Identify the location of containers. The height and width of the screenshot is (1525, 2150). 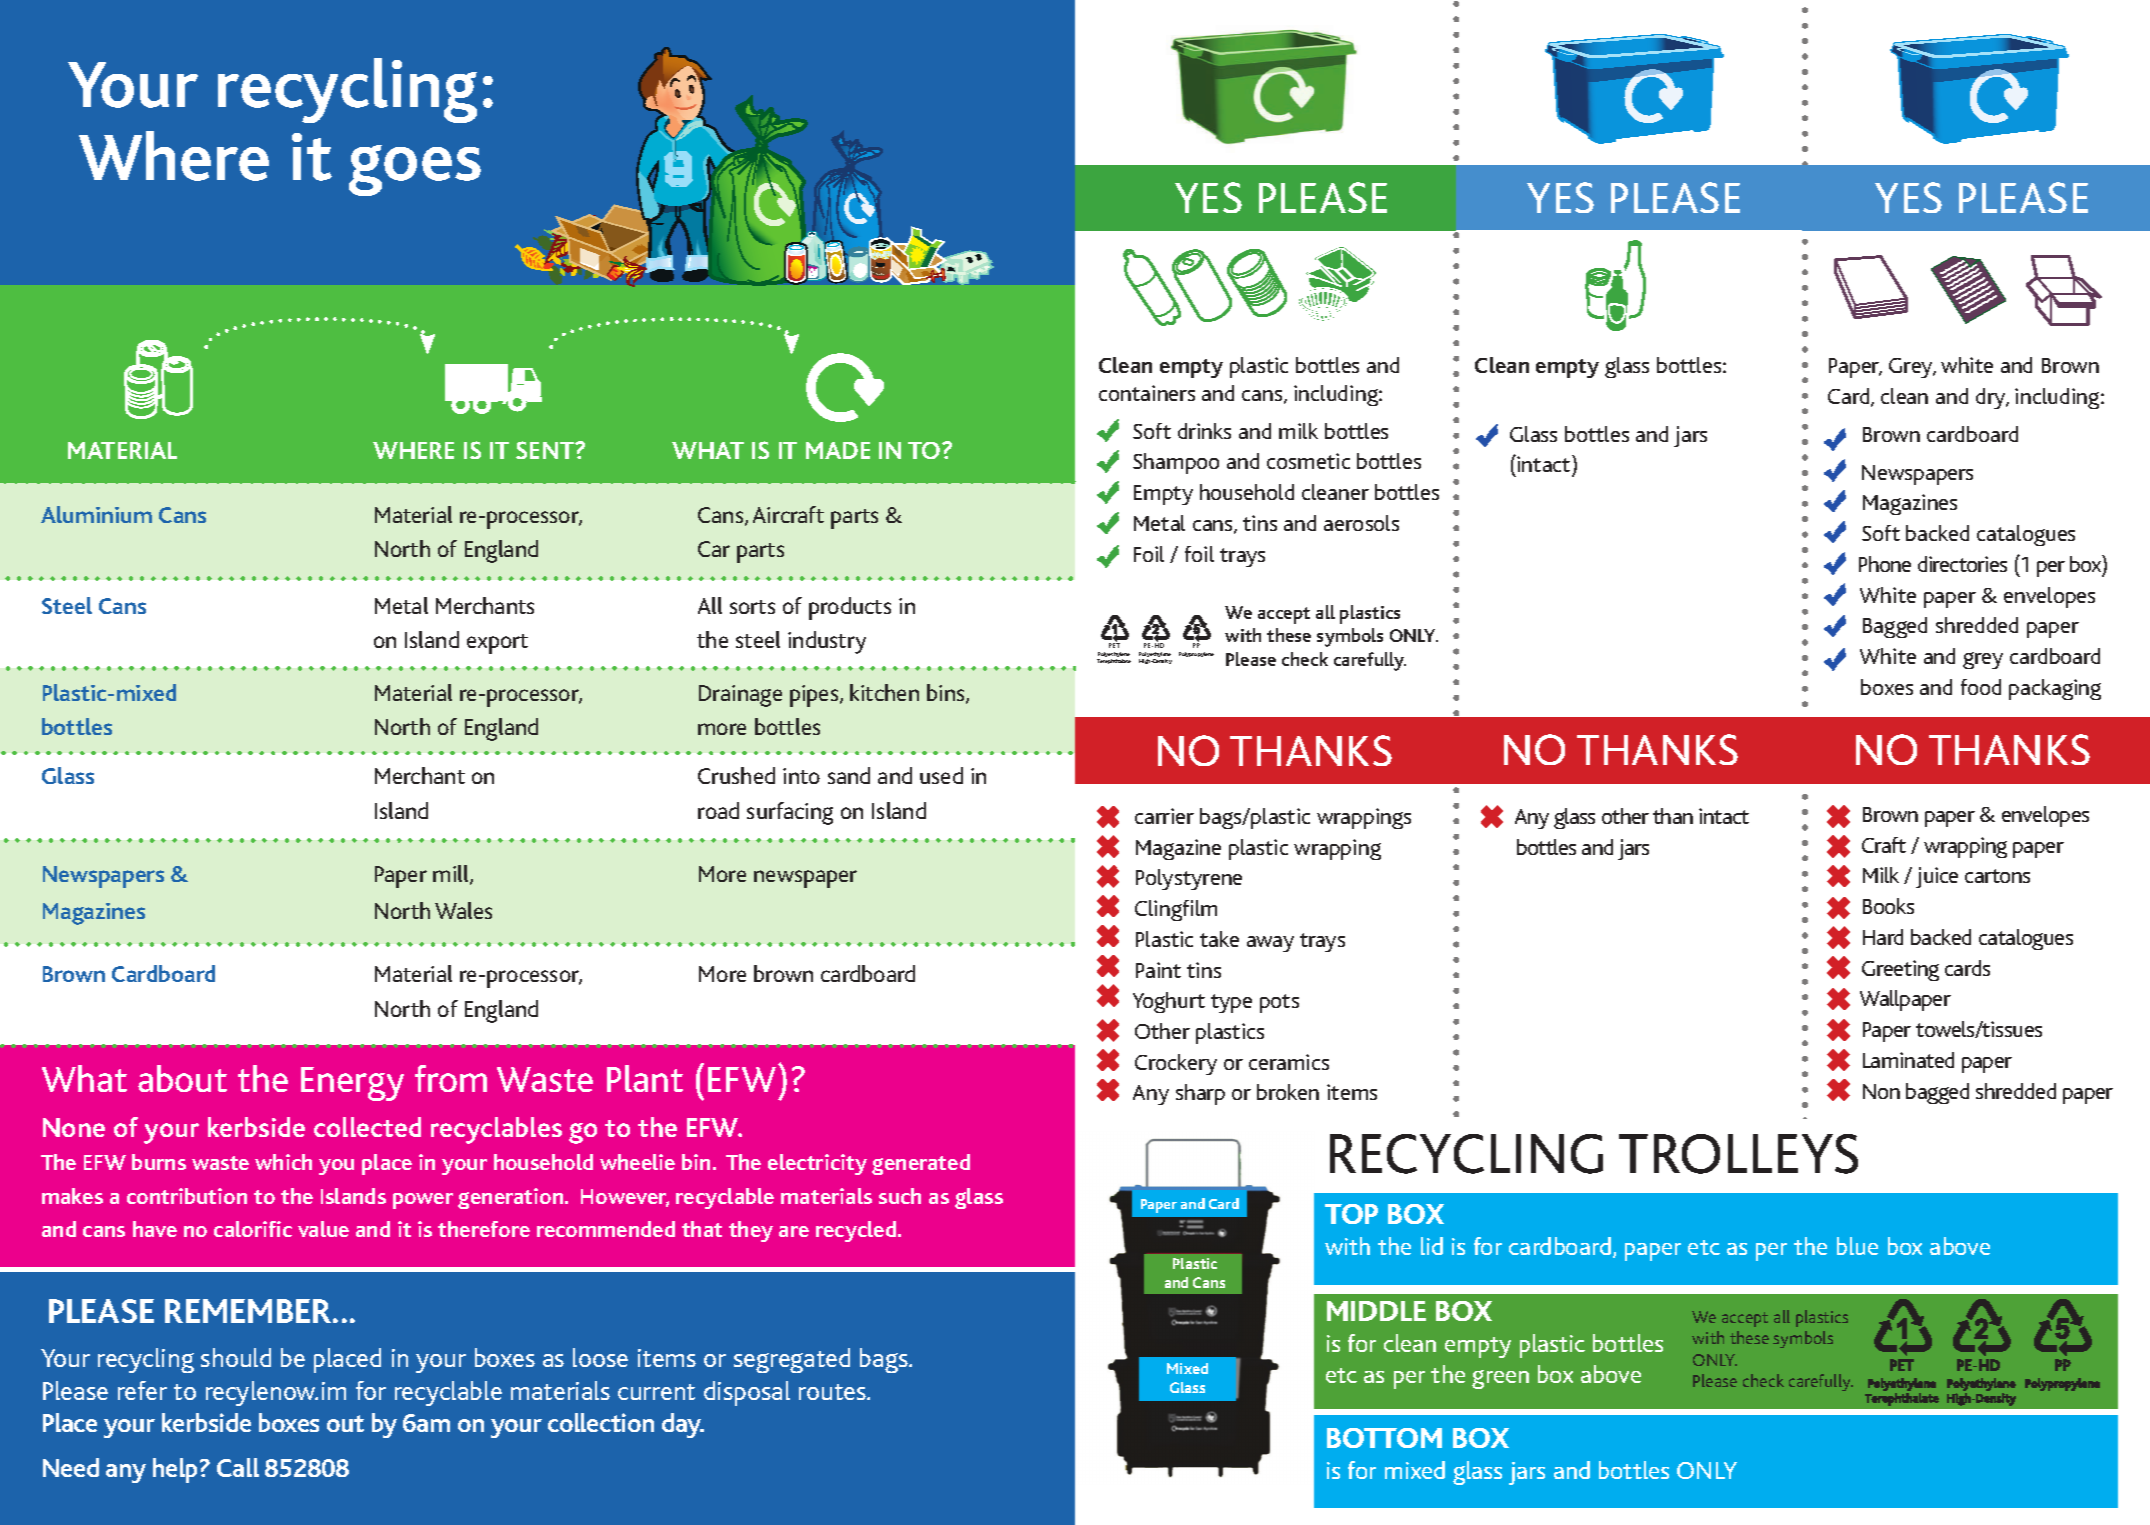
(1147, 393).
